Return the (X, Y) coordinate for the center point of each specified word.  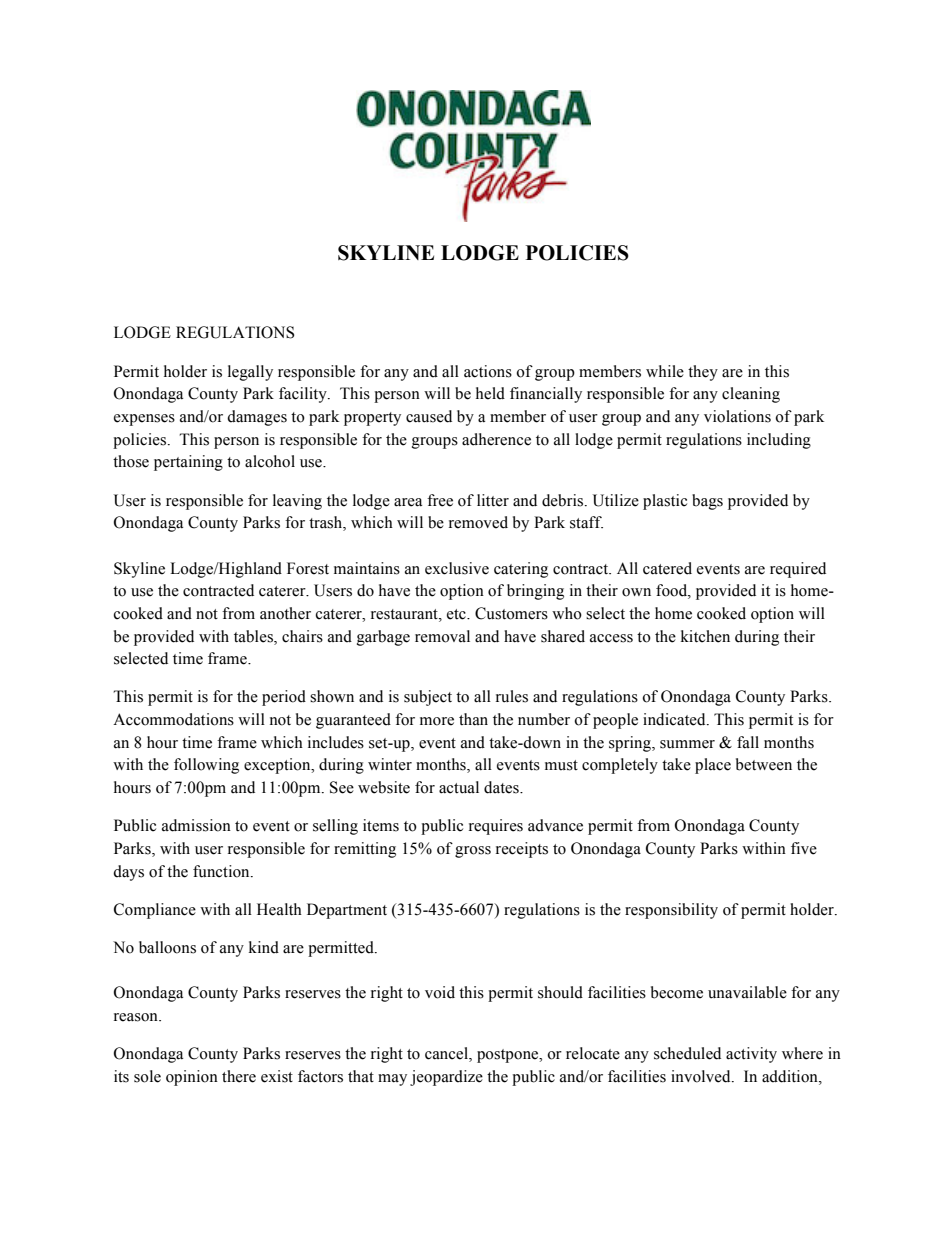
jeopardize (446, 1078)
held (490, 393)
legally (250, 373)
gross (473, 852)
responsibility (671, 911)
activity (751, 1055)
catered (667, 568)
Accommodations (173, 719)
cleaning (751, 395)
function (222, 871)
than (473, 719)
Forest (308, 568)
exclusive (457, 568)
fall (748, 742)
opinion (192, 1078)
